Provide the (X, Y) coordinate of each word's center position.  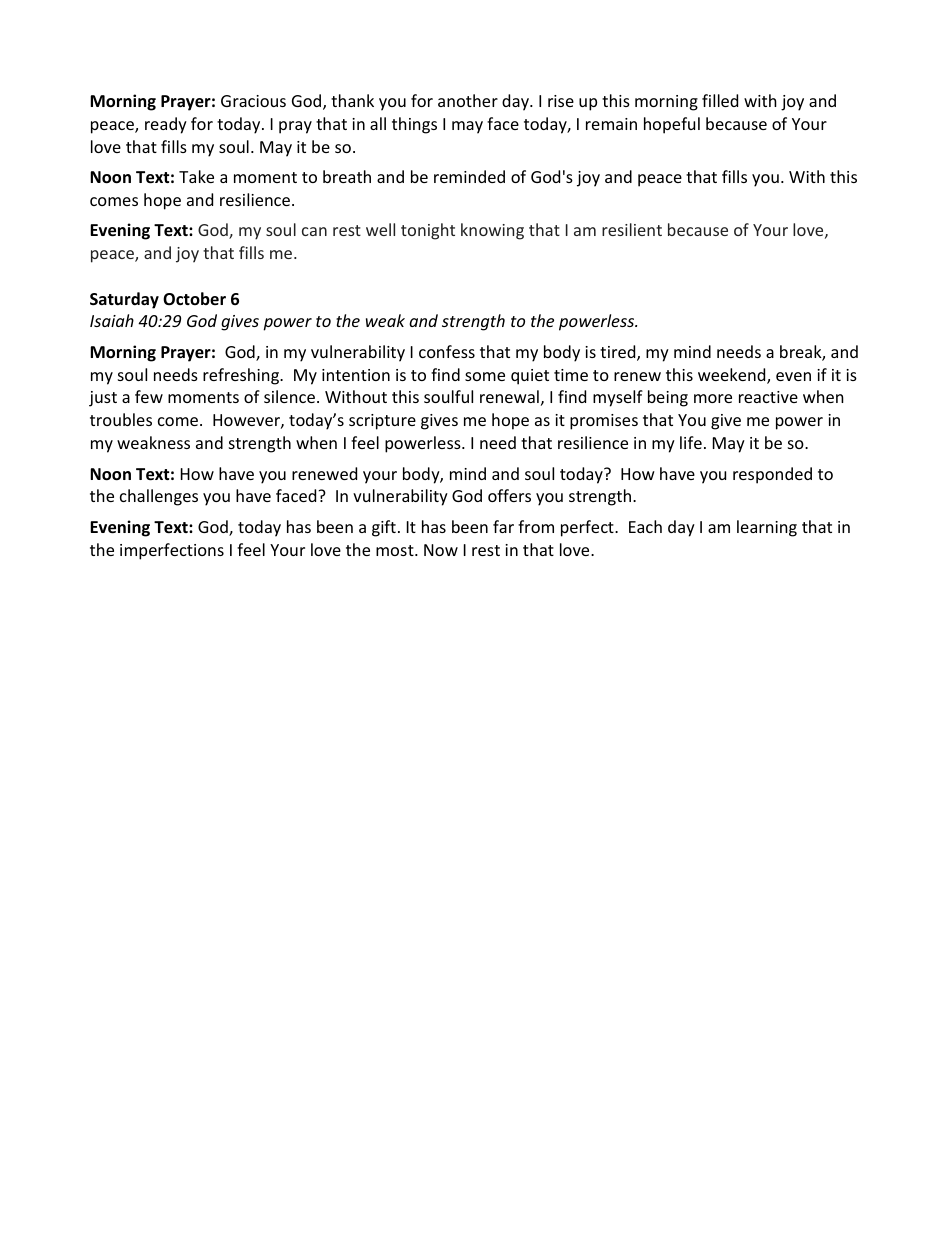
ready (166, 125)
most (396, 550)
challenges (159, 497)
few (149, 396)
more (713, 398)
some (485, 376)
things (414, 125)
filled (720, 100)
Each (645, 526)
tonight (428, 231)
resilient (632, 229)
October (194, 299)
